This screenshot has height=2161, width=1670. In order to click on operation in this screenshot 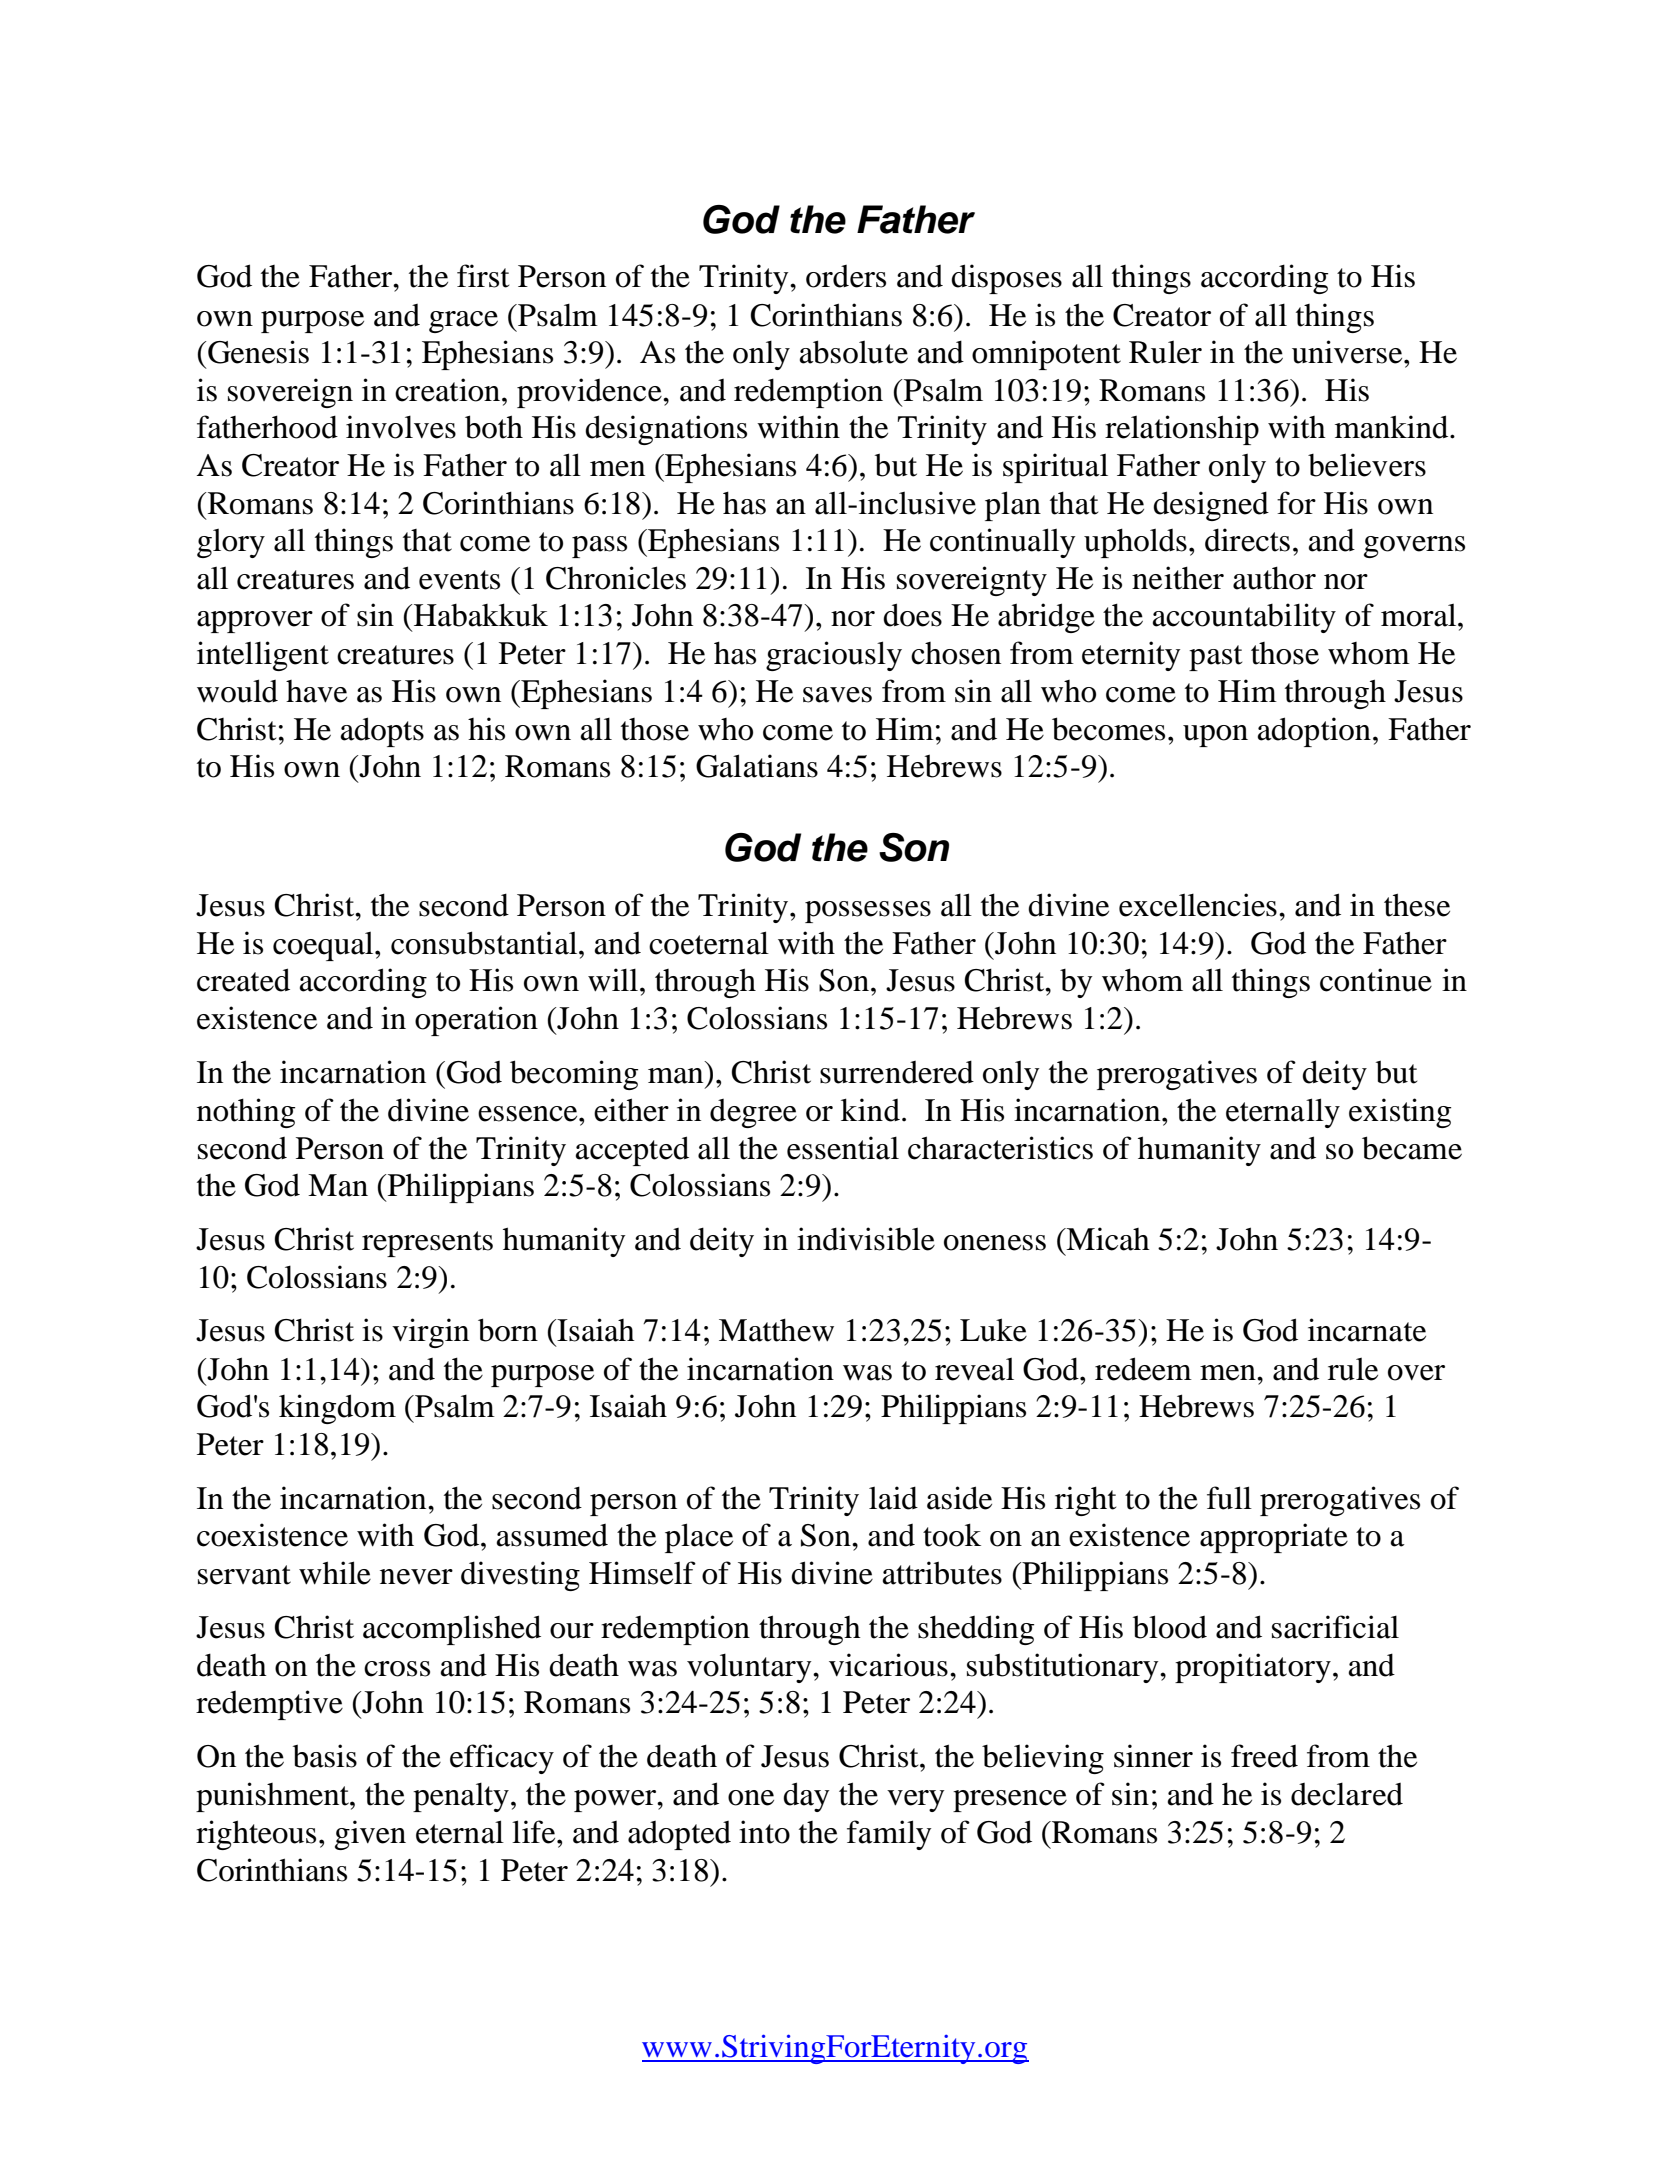, I will do `click(476, 1021)`.
